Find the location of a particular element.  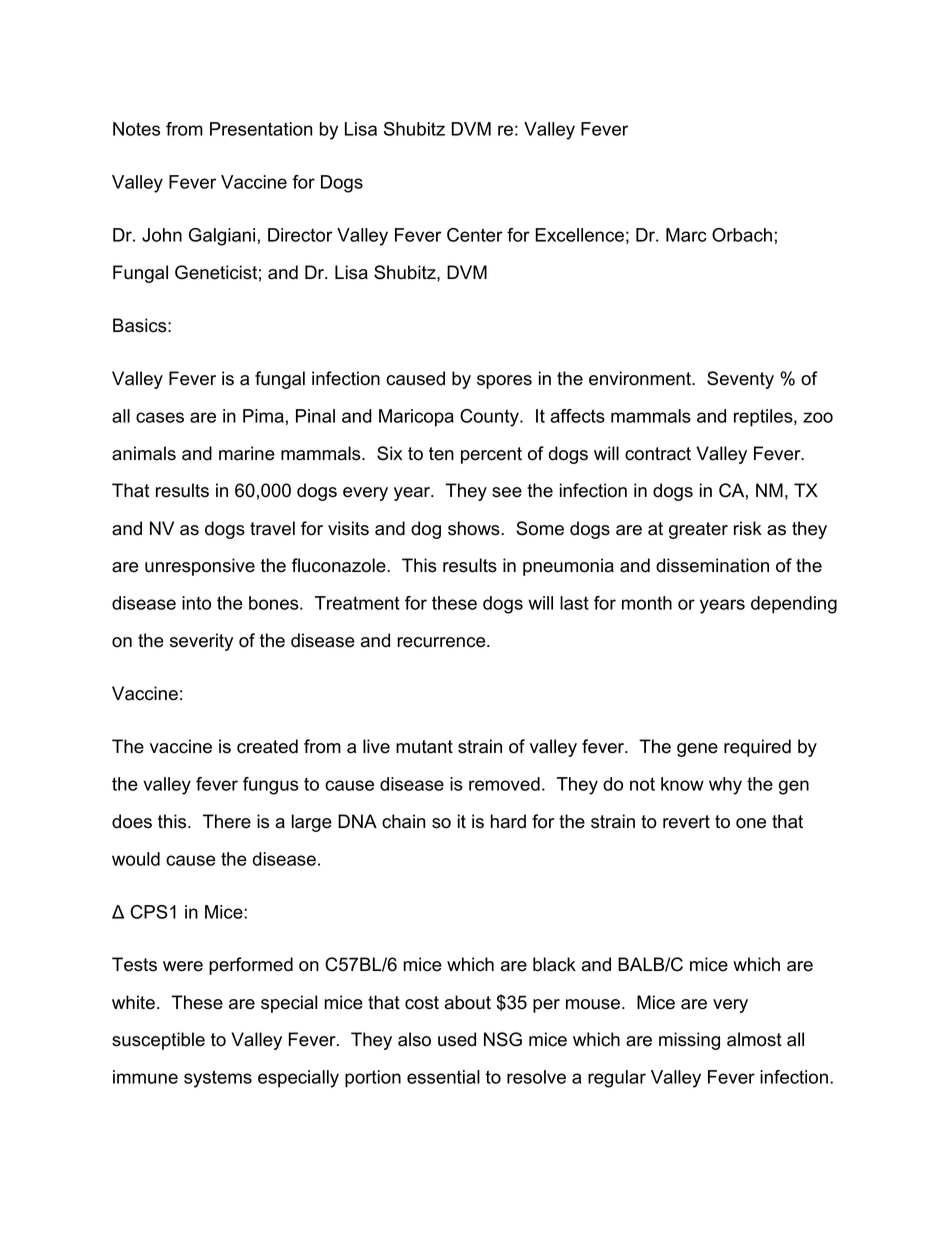

Center is located at coordinates (475, 235).
